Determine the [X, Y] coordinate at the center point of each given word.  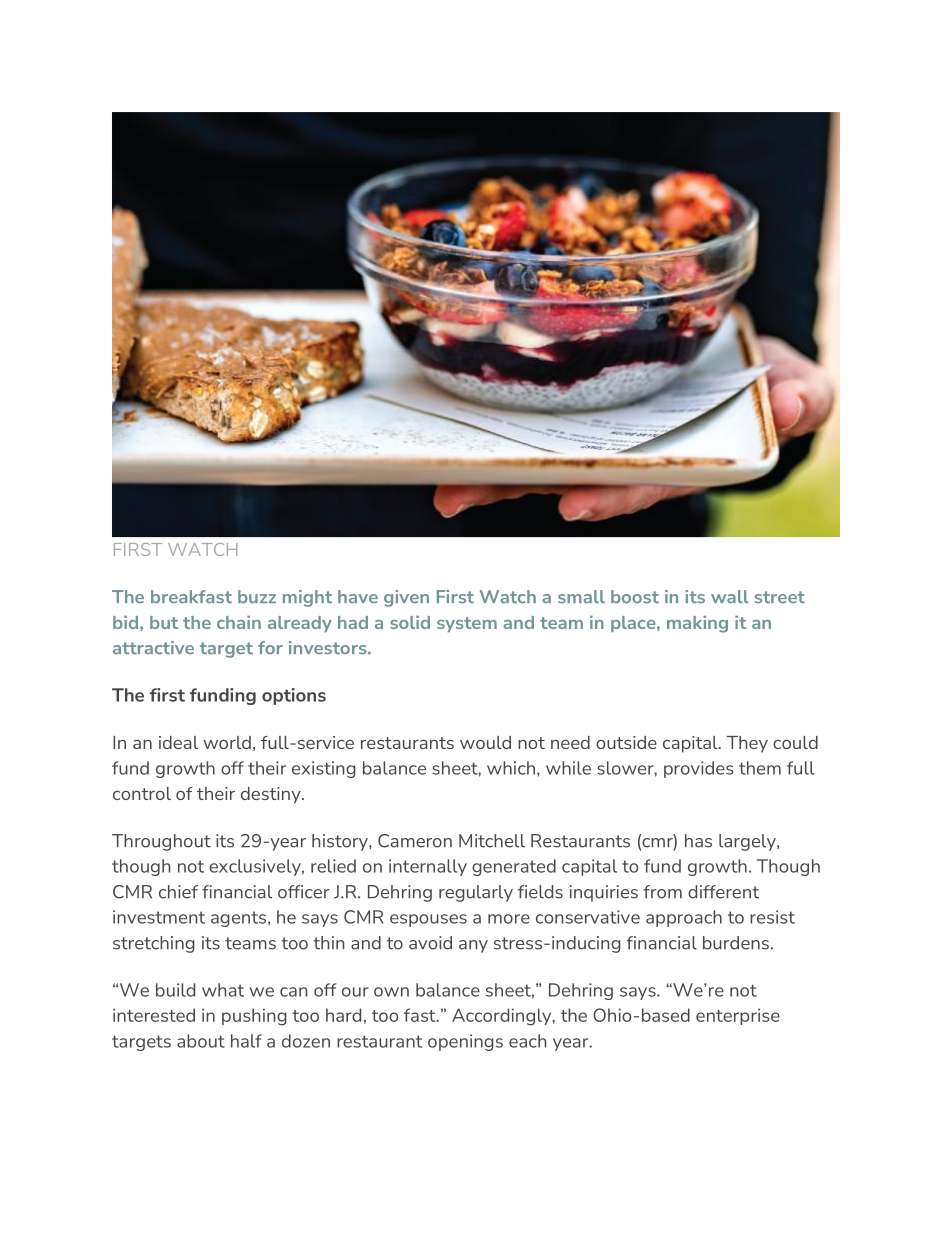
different [723, 892]
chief [178, 892]
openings [465, 1042]
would [485, 742]
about [201, 1041]
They [747, 744]
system [467, 624]
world [227, 742]
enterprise [738, 1016]
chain [239, 622]
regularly [476, 893]
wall [730, 596]
